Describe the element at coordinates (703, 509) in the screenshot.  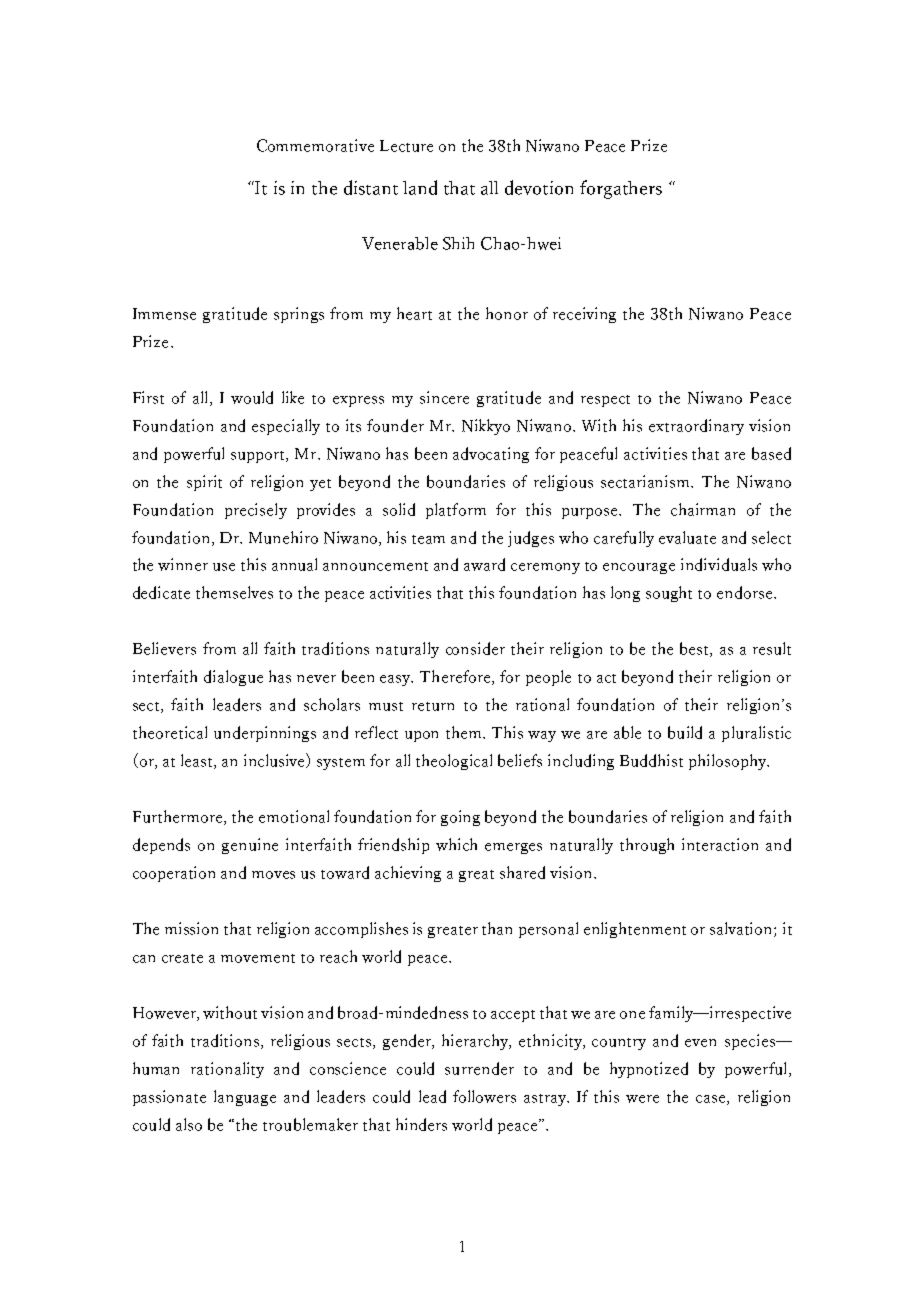
I see `chairman` at that location.
